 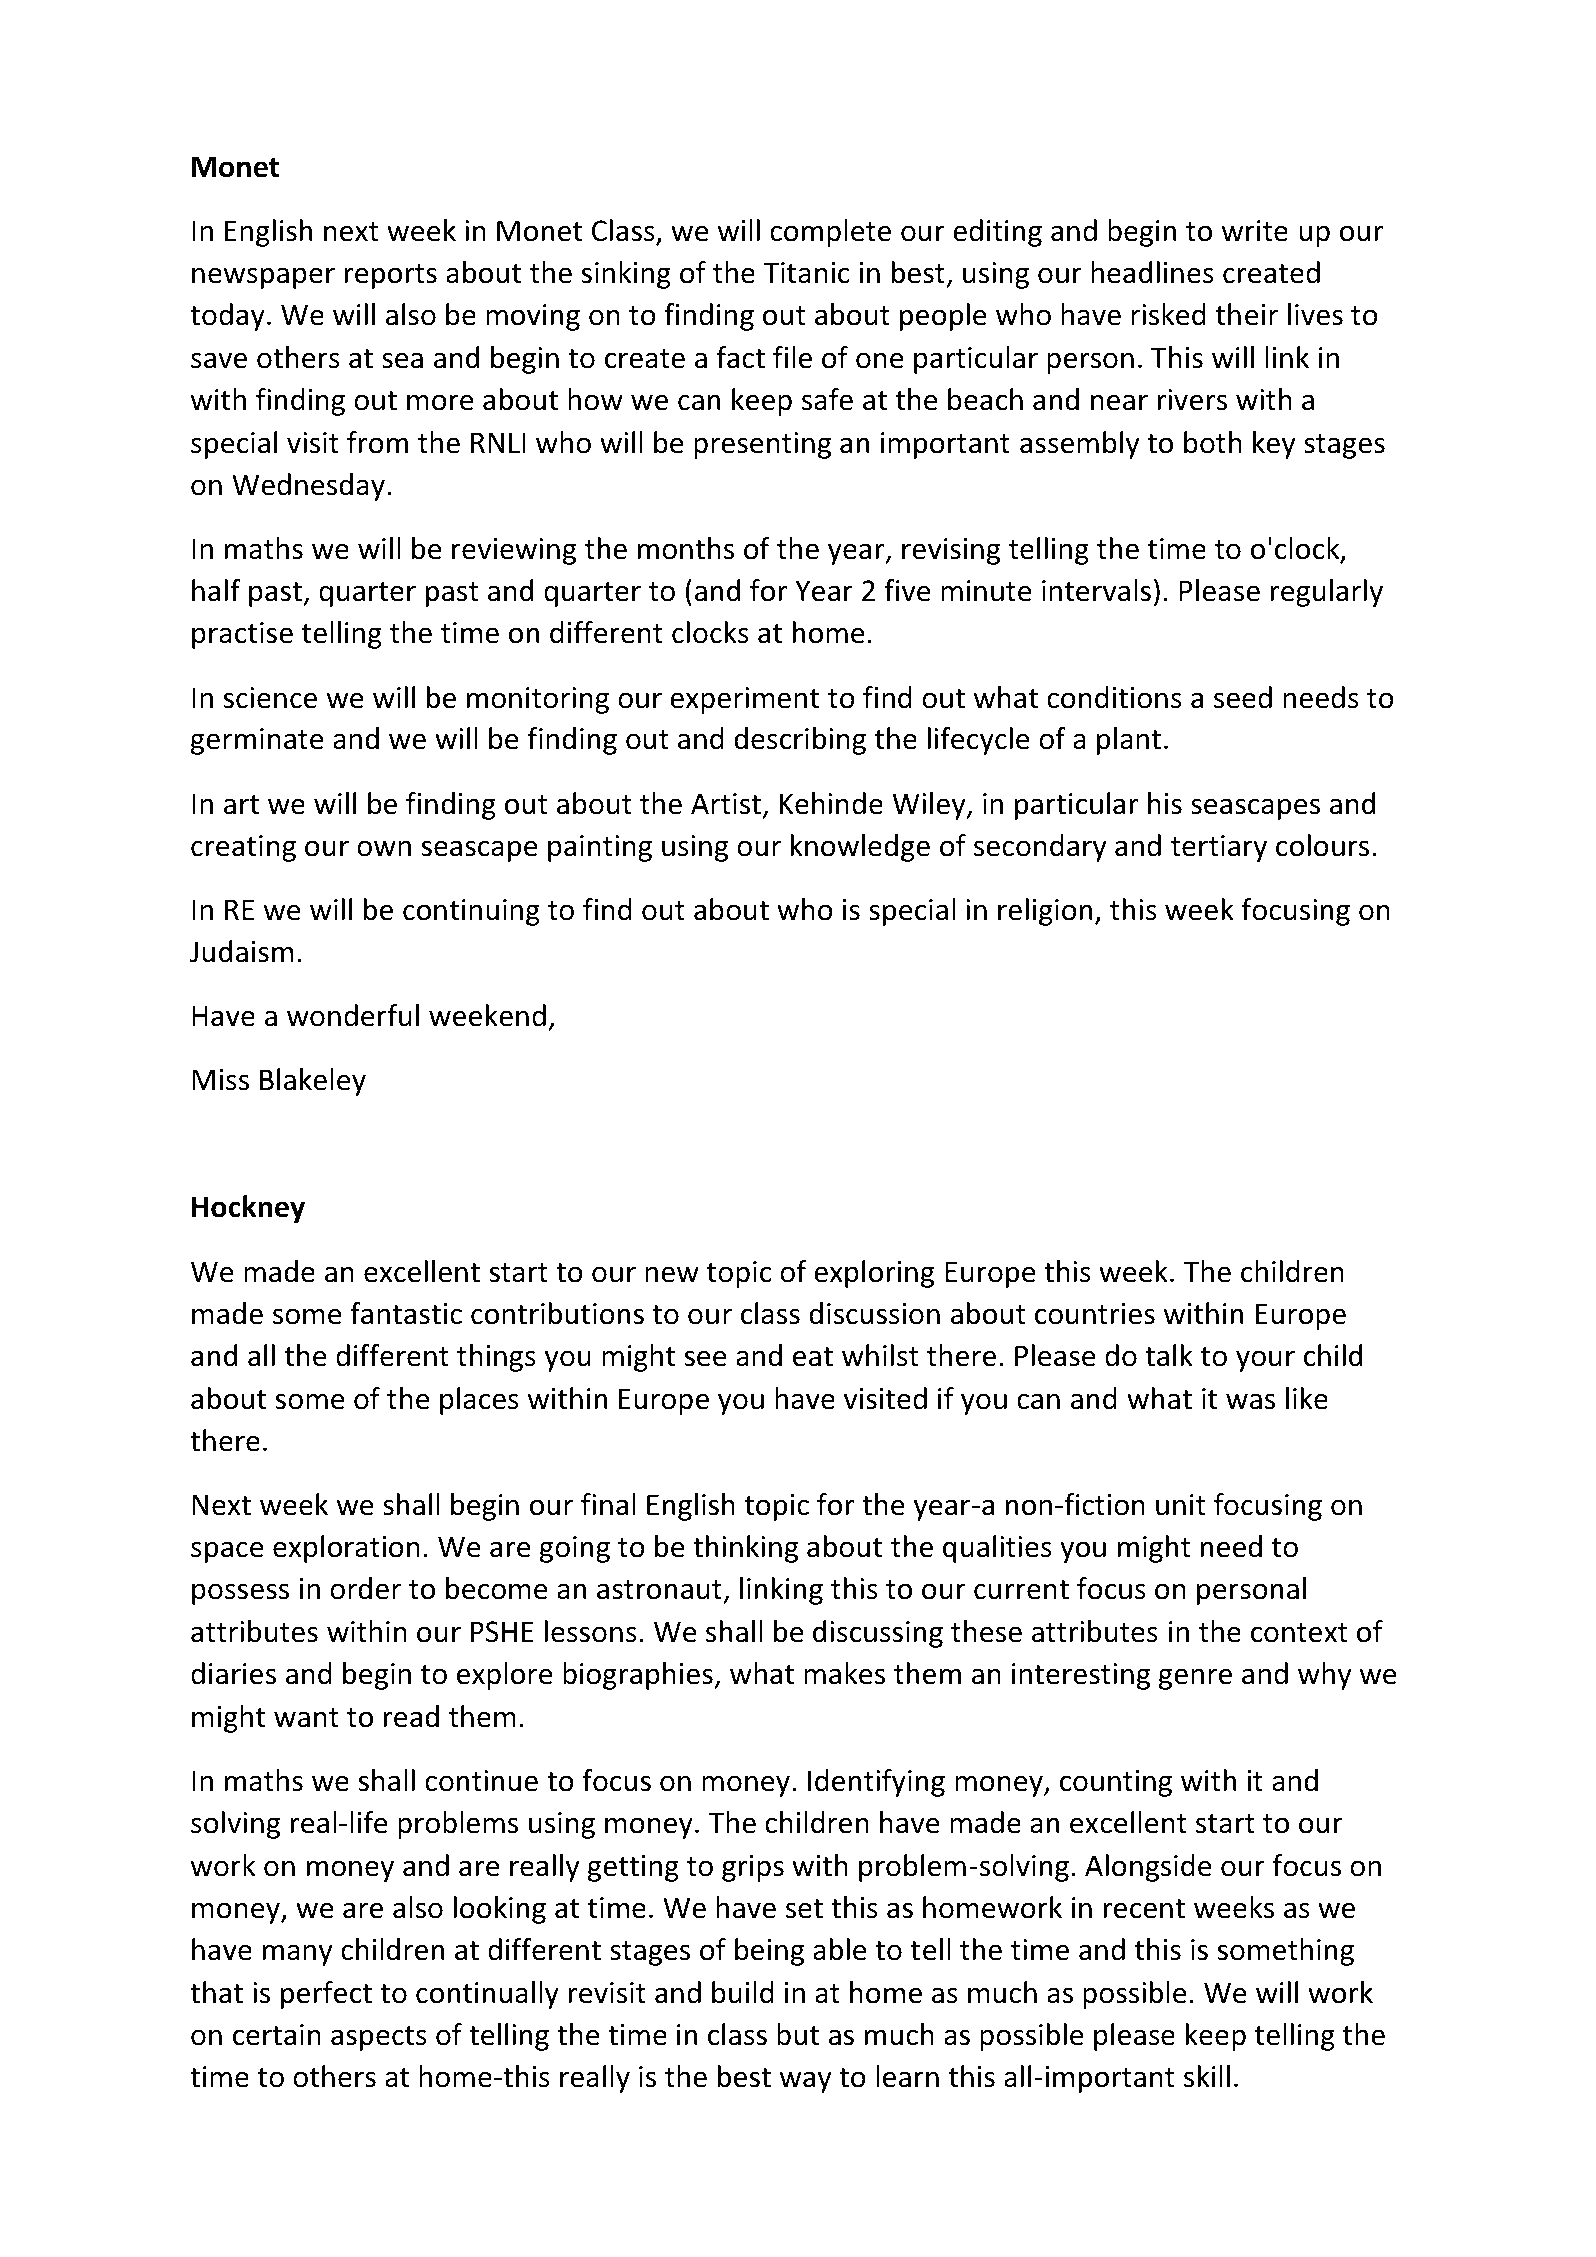 What do you see at coordinates (379, 2038) in the document?
I see `aspects` at bounding box center [379, 2038].
